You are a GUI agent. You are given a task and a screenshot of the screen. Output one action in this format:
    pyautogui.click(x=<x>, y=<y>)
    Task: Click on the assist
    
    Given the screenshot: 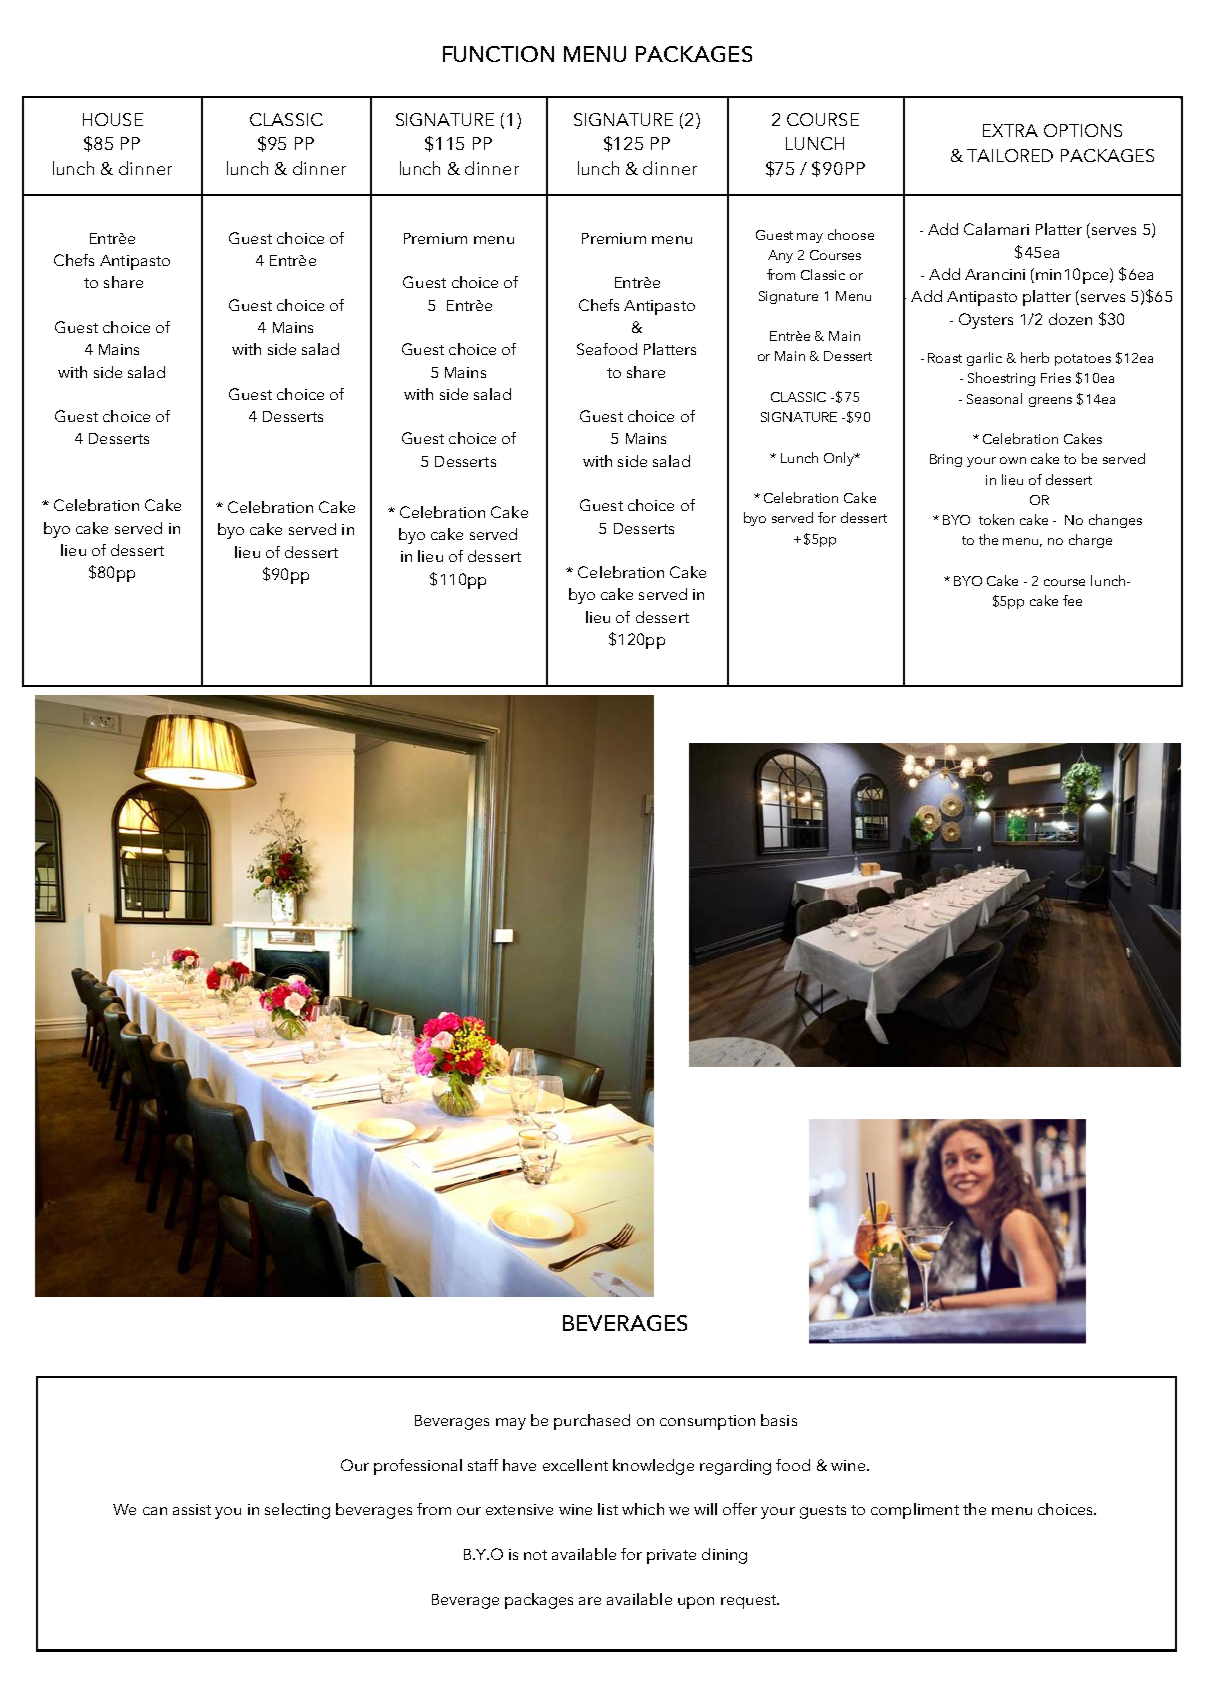 What is the action you would take?
    pyautogui.click(x=192, y=1509)
